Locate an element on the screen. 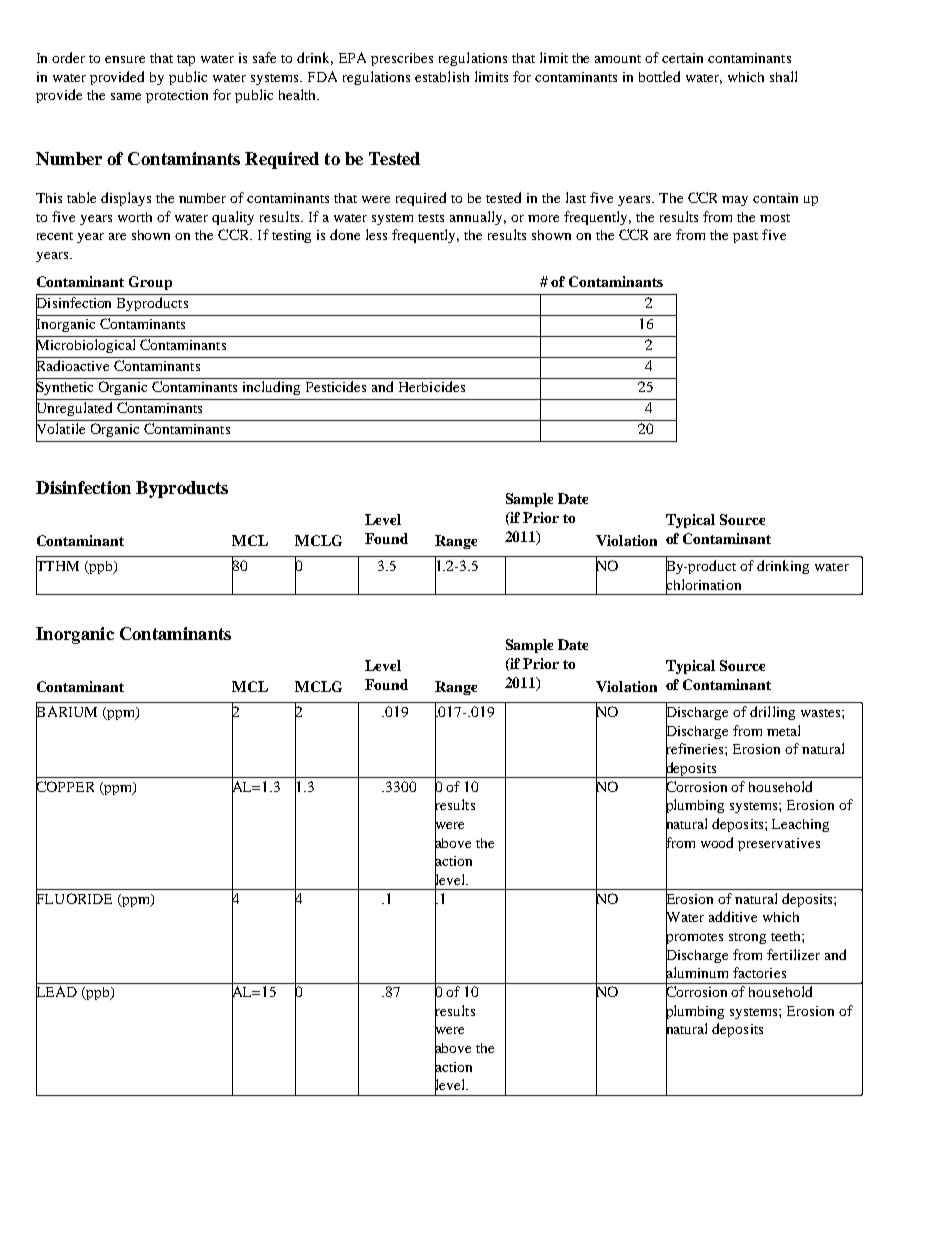  Herbicides is located at coordinates (432, 386).
